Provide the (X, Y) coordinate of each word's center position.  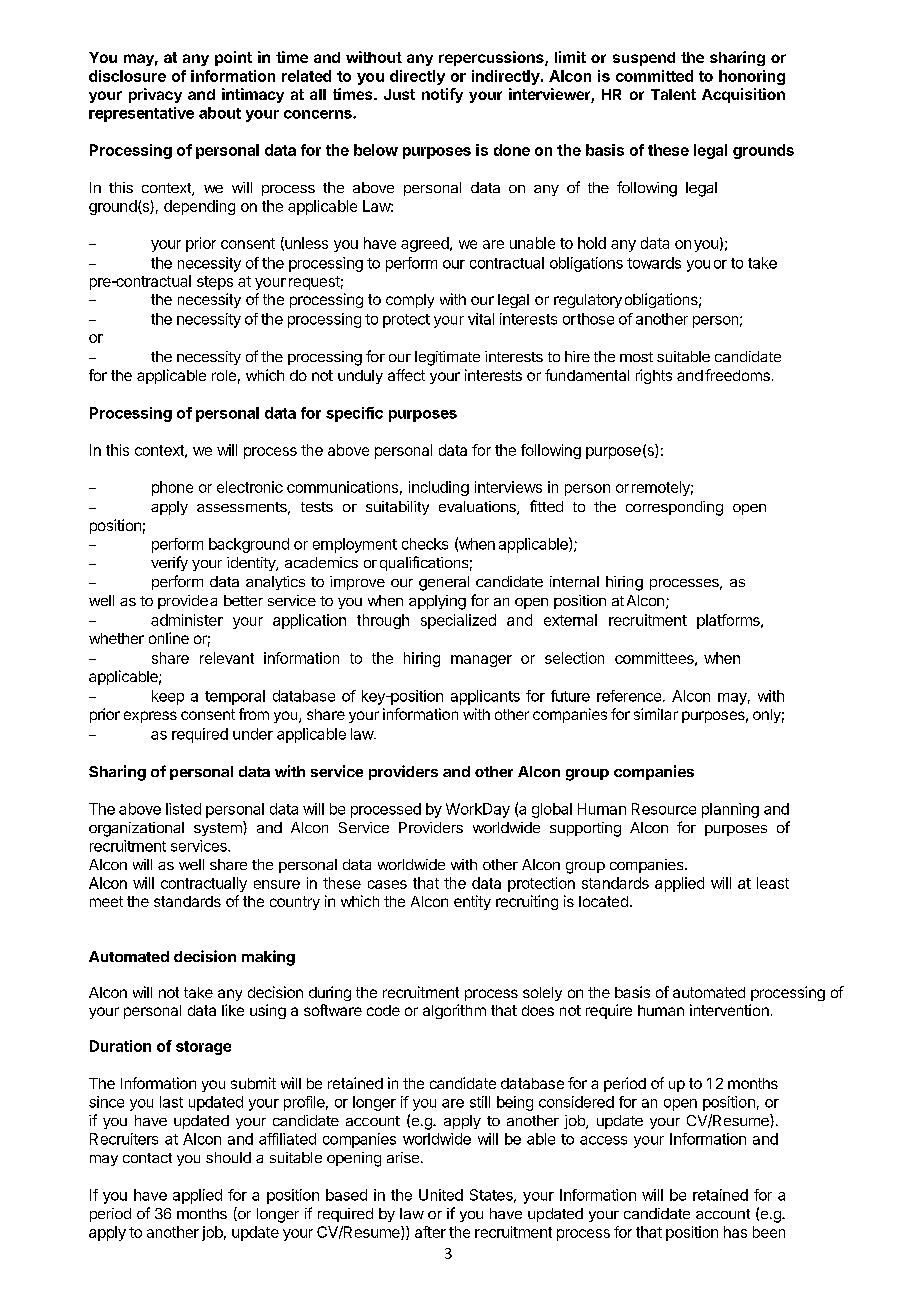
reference (629, 696)
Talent (673, 94)
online (169, 638)
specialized (458, 621)
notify (442, 95)
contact (147, 1158)
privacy (155, 95)
